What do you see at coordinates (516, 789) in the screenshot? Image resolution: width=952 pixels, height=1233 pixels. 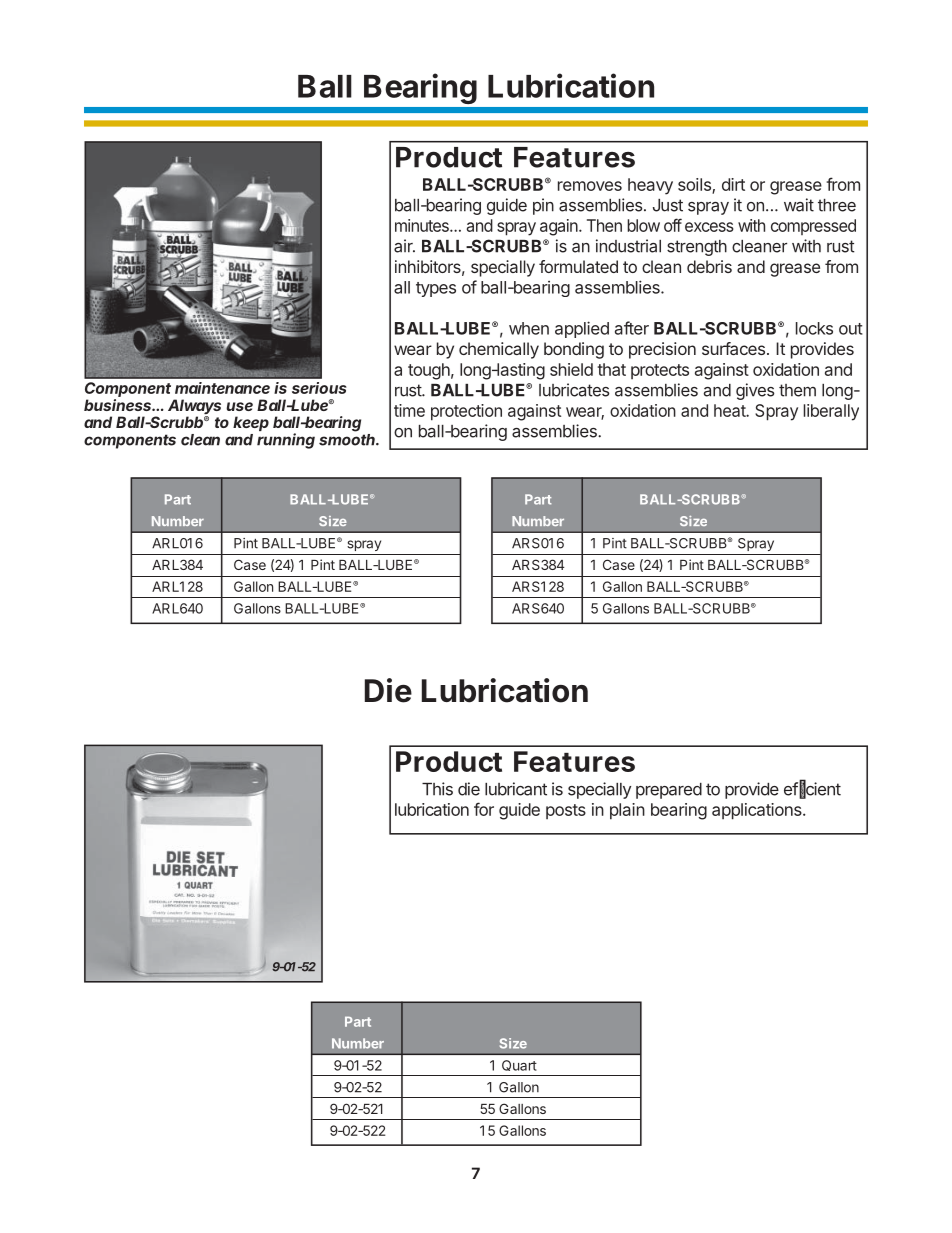 I see `lubricant` at bounding box center [516, 789].
